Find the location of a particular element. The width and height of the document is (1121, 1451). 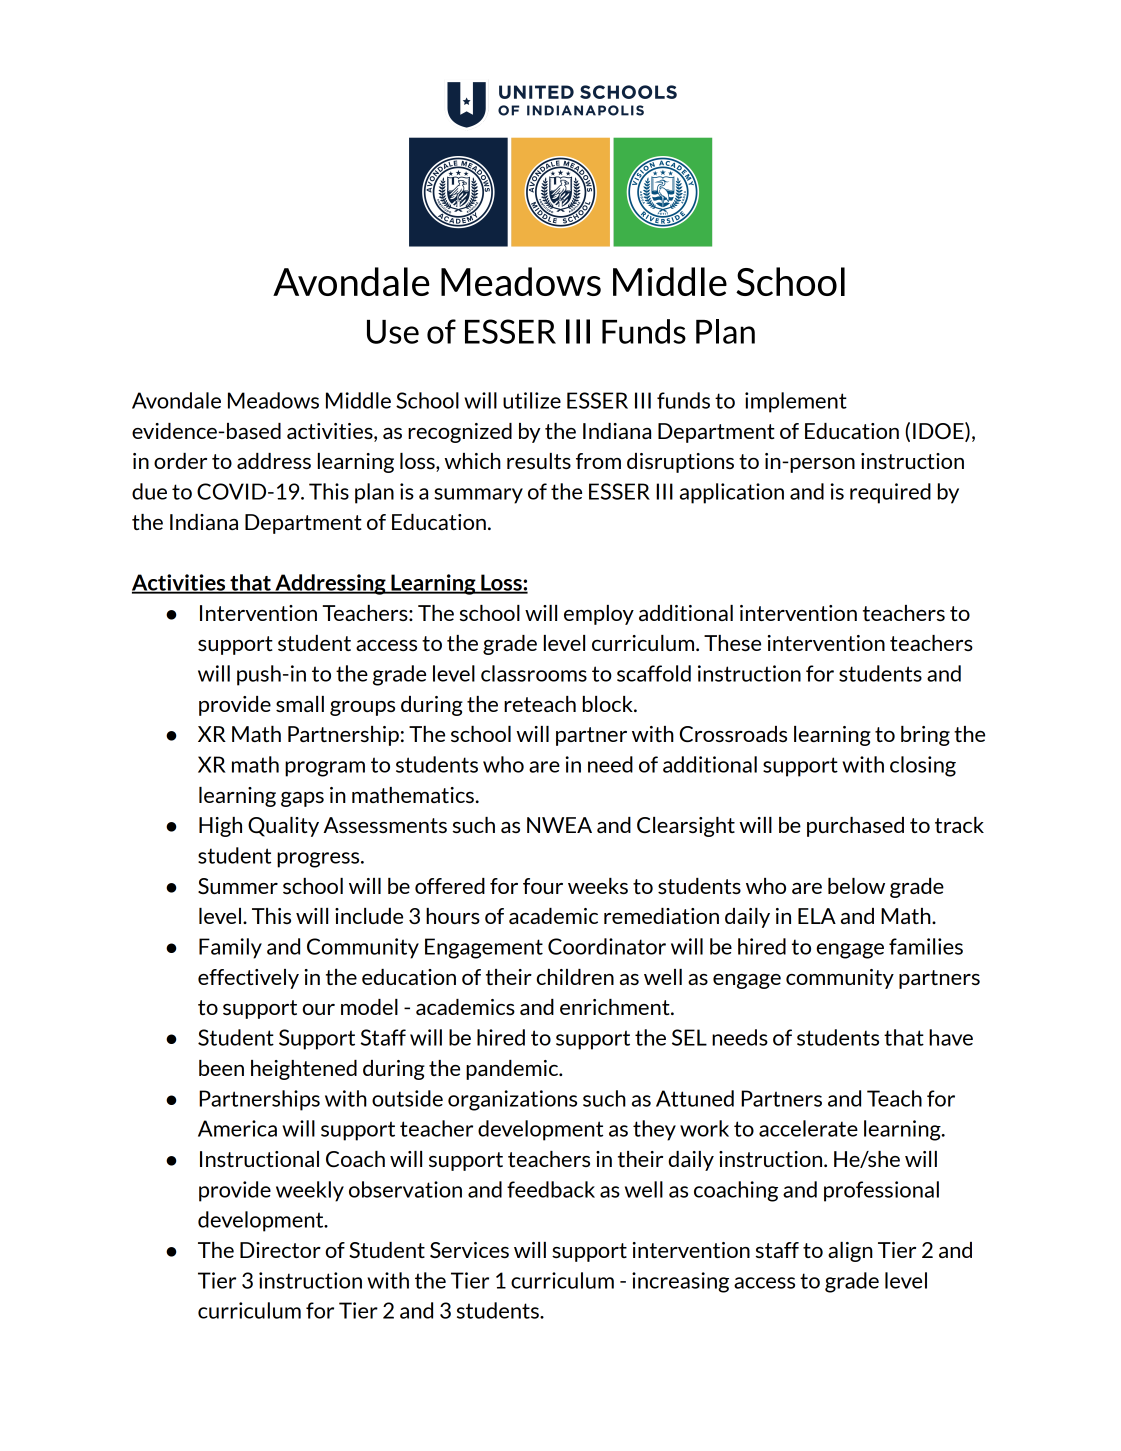

accelerate is located at coordinates (808, 1128).
